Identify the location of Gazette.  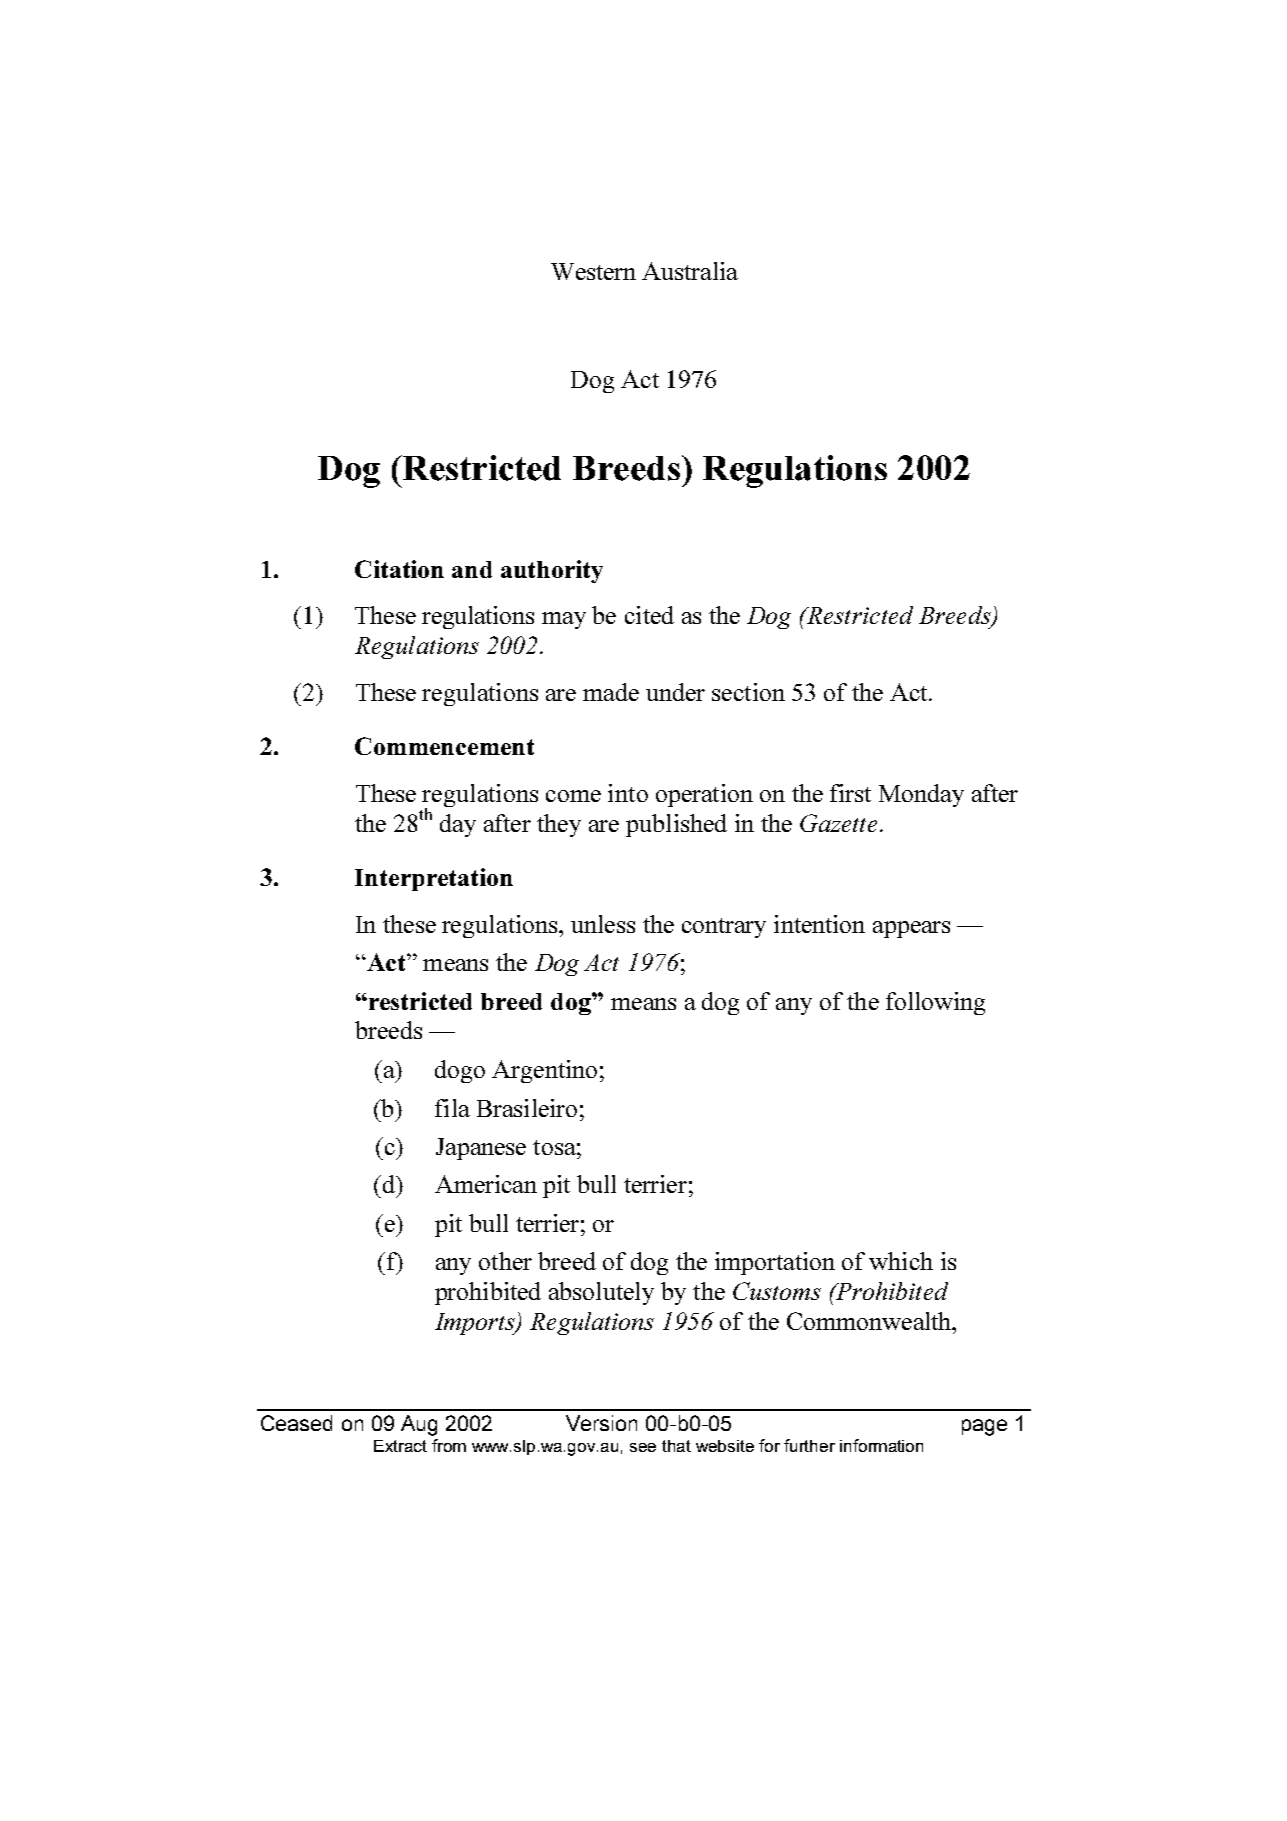
(838, 823).
